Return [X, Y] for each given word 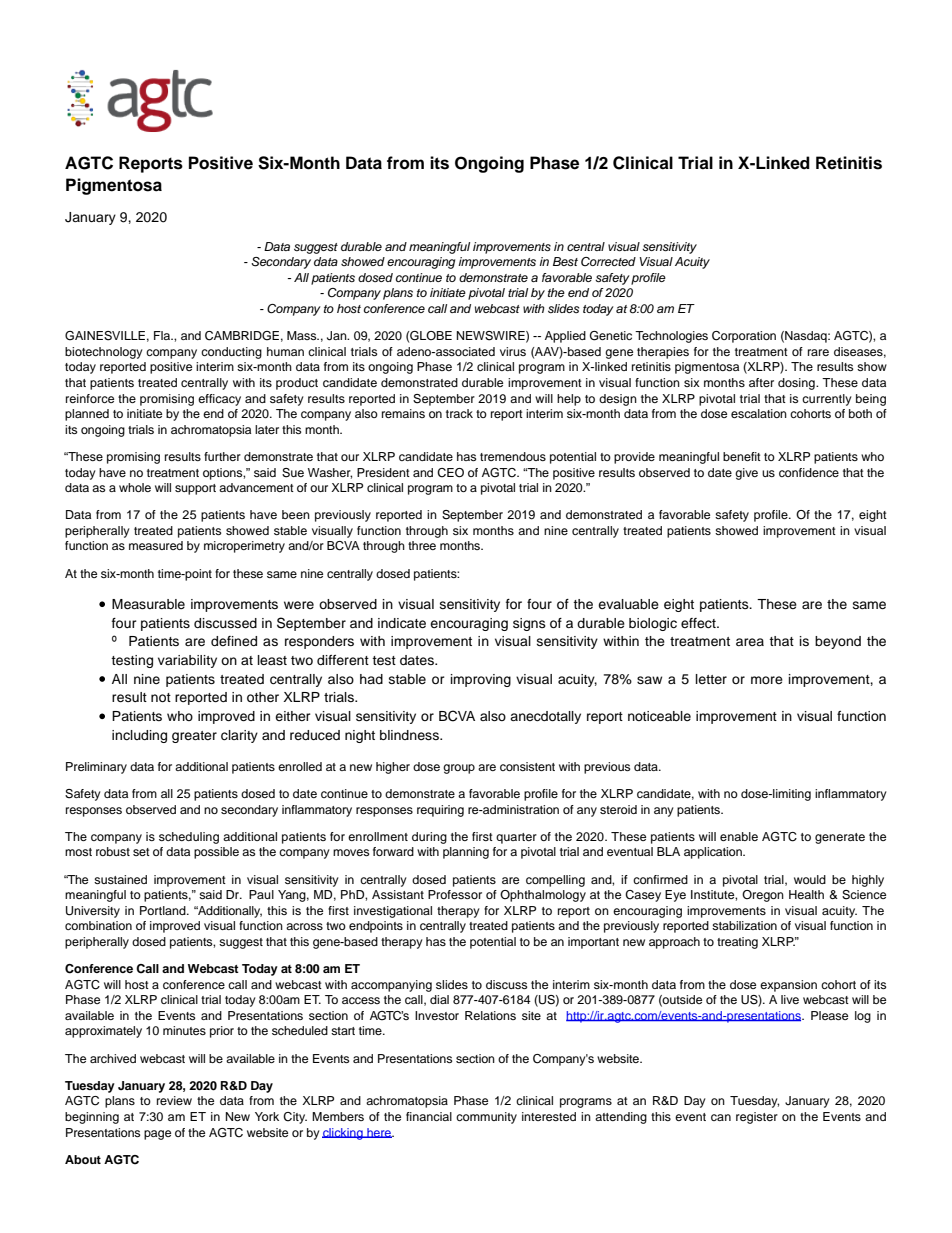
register [757, 1118]
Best [565, 261]
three [422, 545]
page [157, 1135]
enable [739, 836]
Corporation [744, 337]
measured [156, 545]
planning [466, 853]
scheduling [189, 838]
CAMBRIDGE [242, 336]
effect [699, 623]
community [486, 1118]
